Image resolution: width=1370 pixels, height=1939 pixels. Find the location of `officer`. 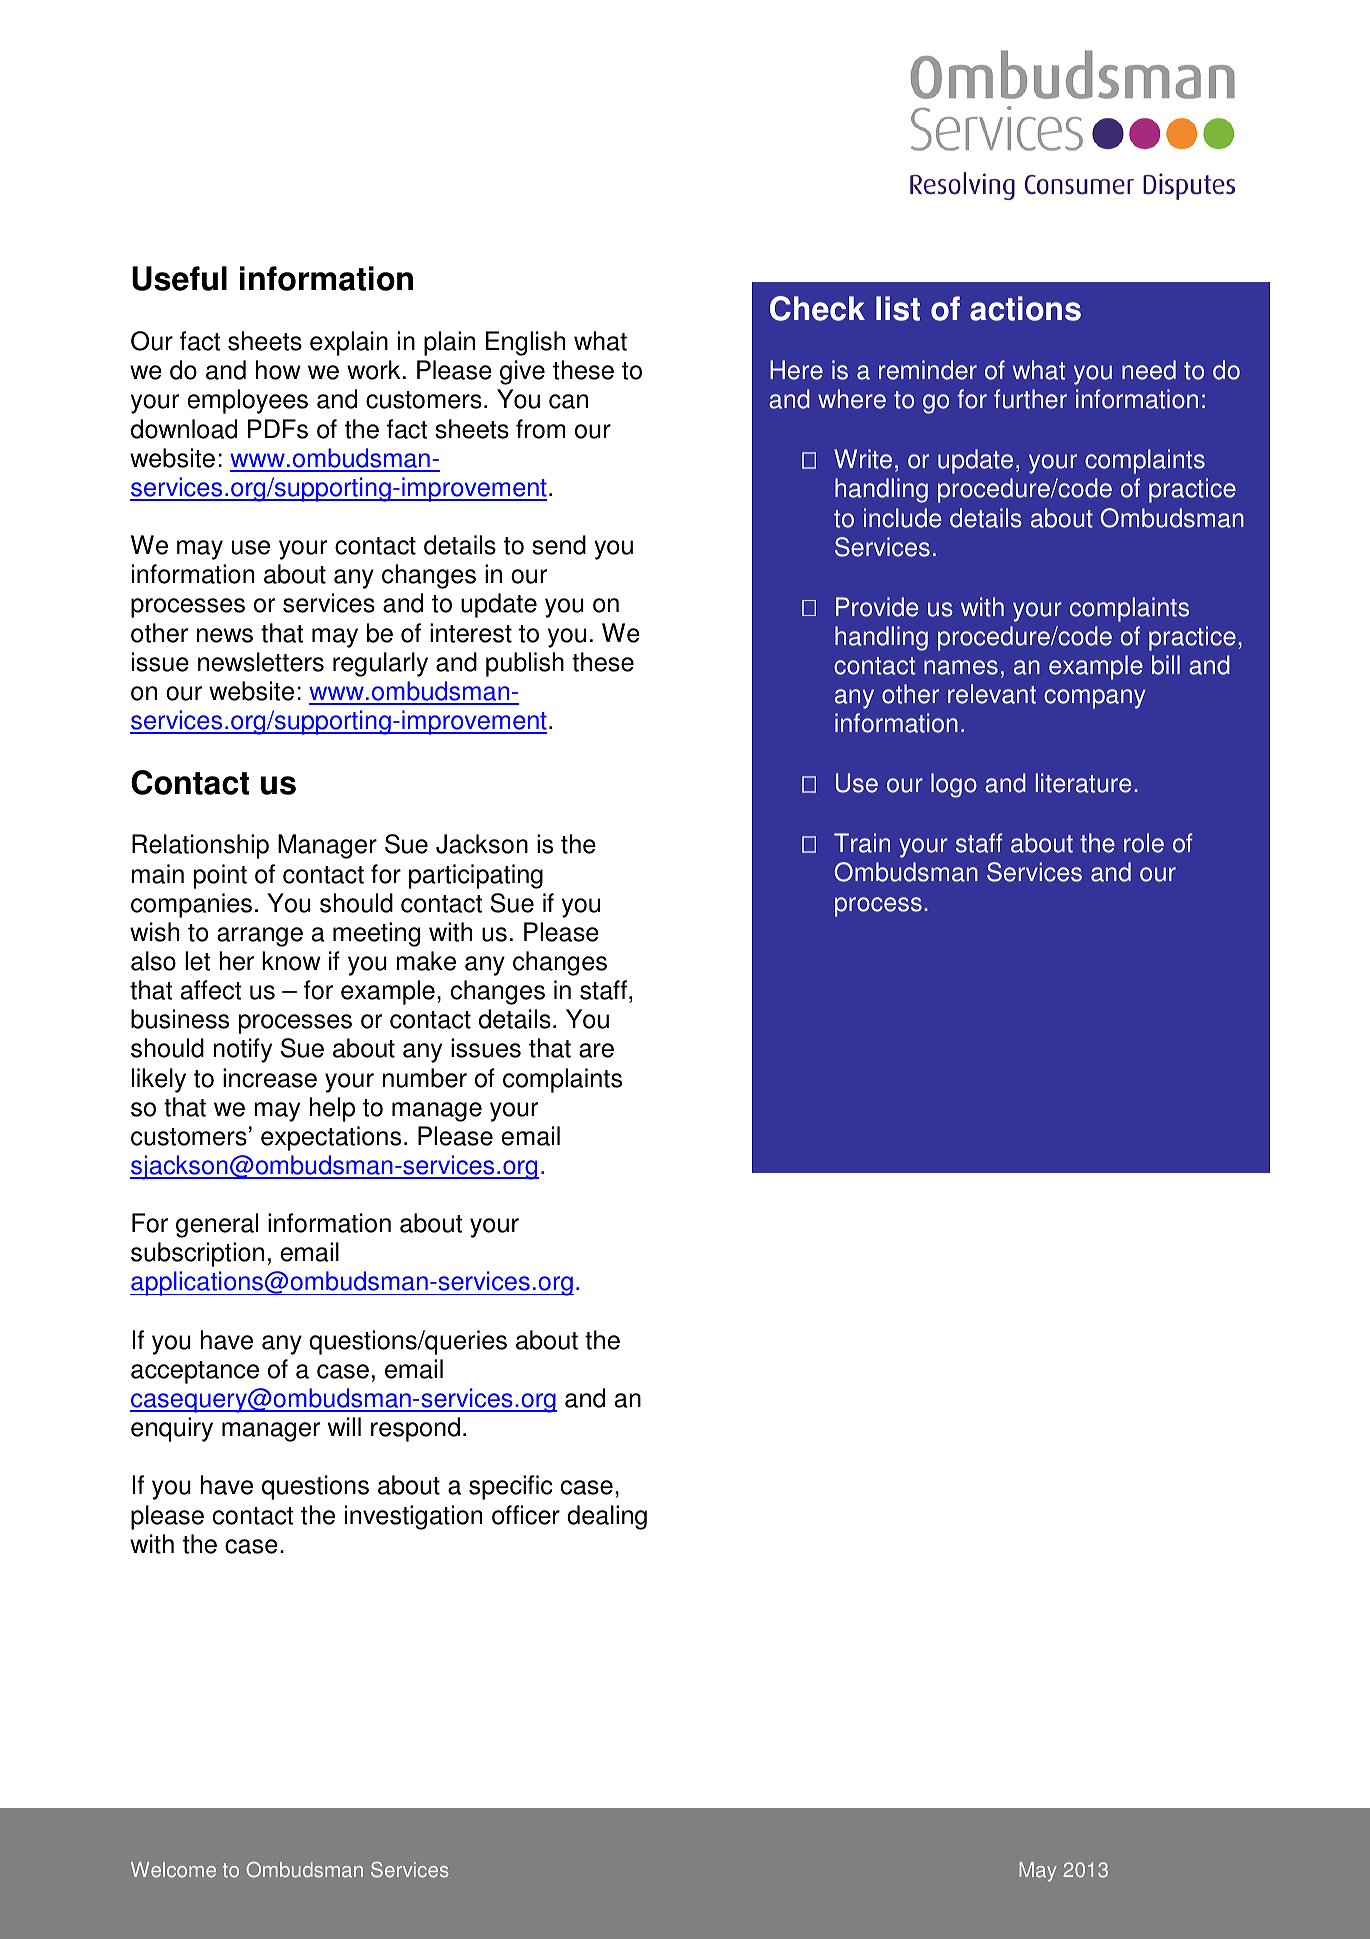

officer is located at coordinates (526, 1515).
